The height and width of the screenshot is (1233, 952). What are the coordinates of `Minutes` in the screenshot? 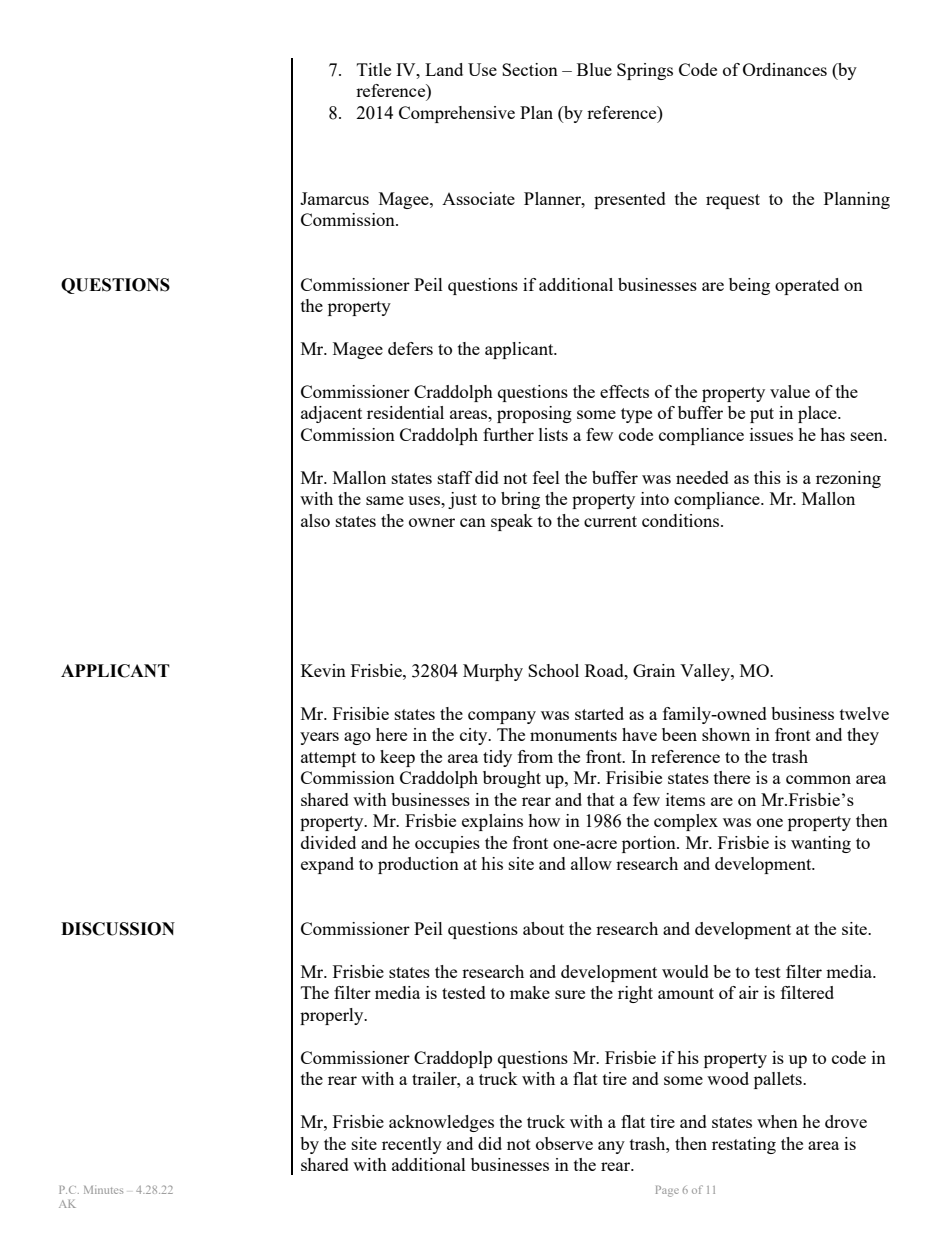 It's located at (103, 1189).
